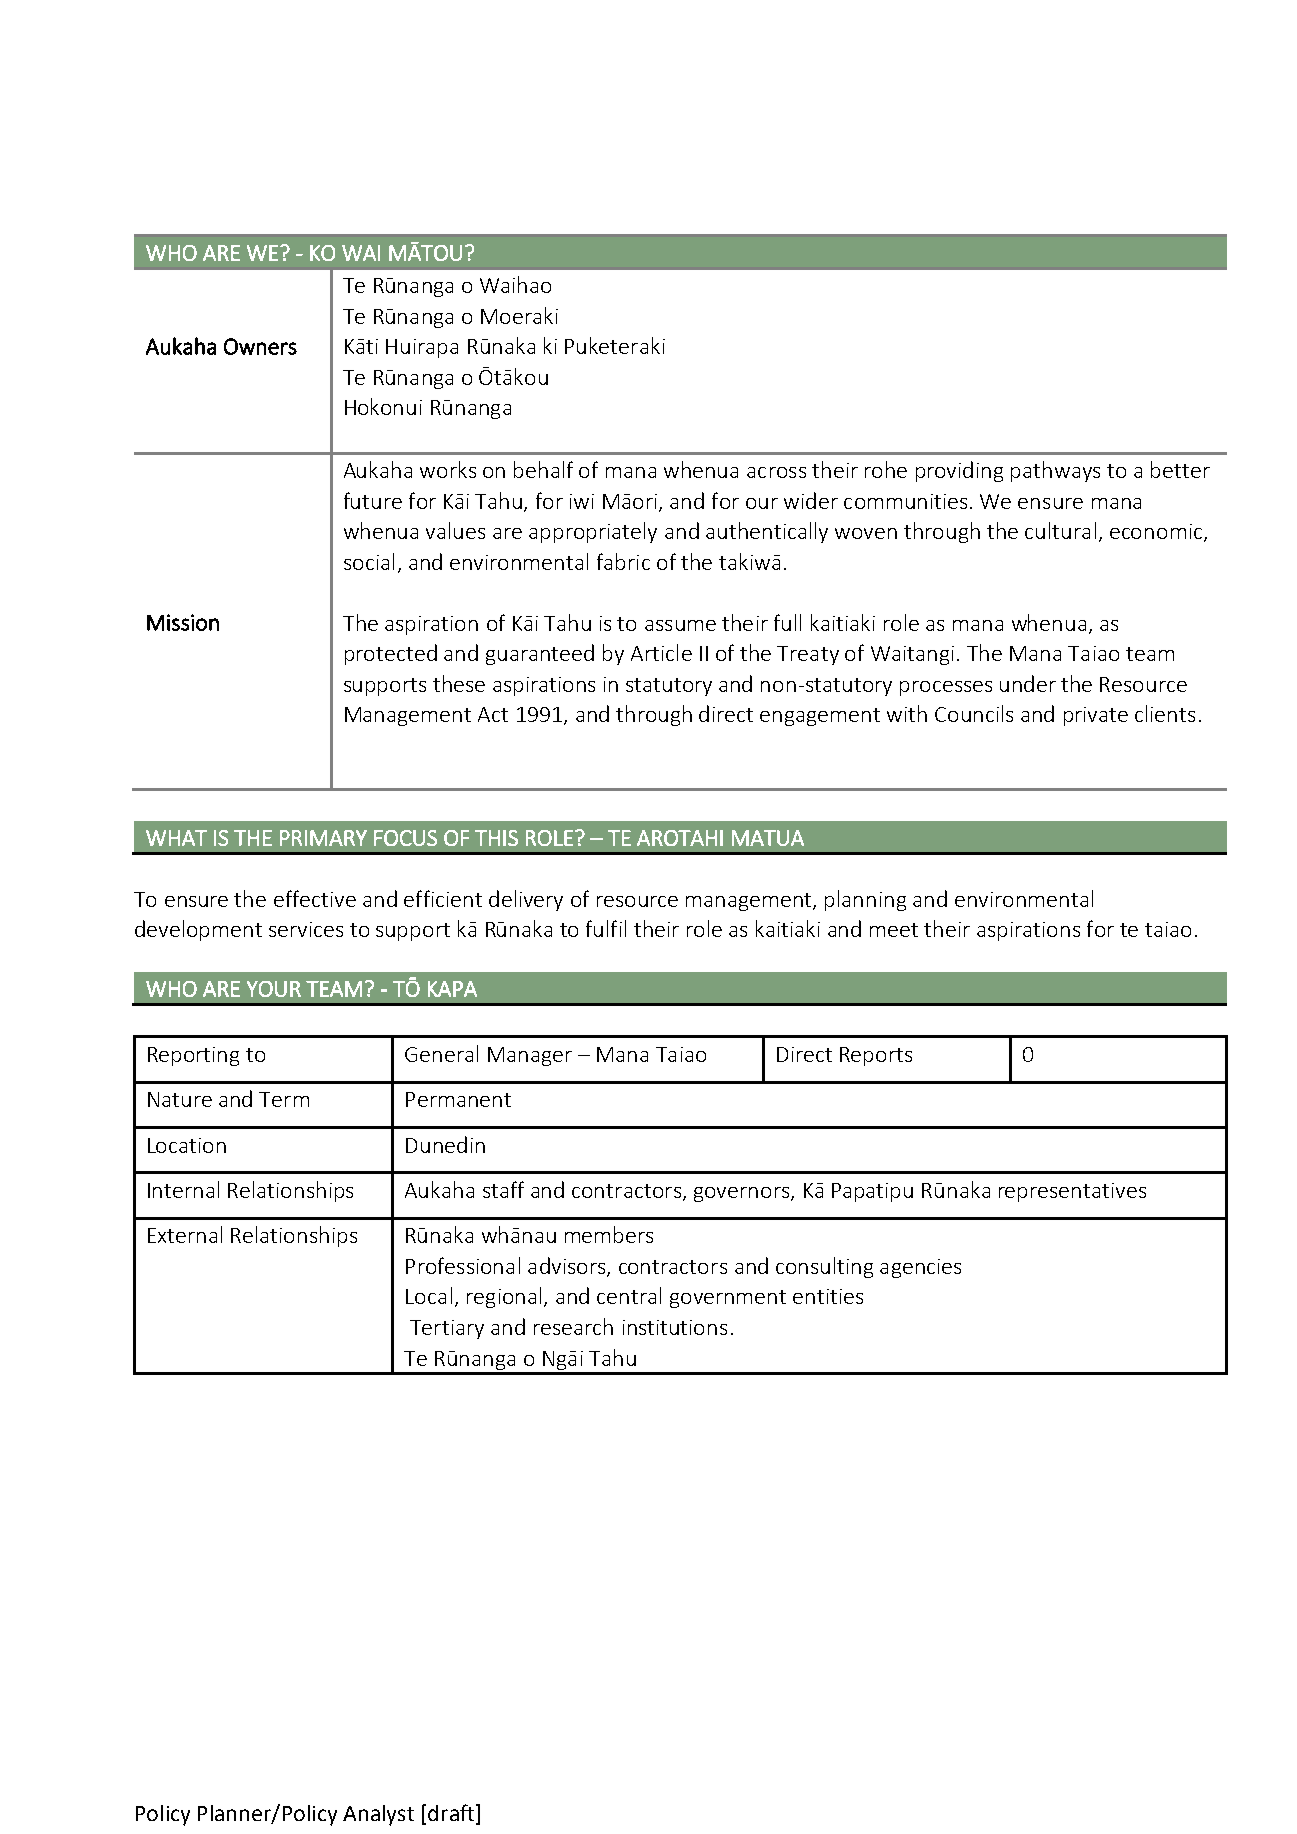 This page has width=1297, height=1834. Describe the element at coordinates (743, 1194) in the page. I see `governors` at that location.
